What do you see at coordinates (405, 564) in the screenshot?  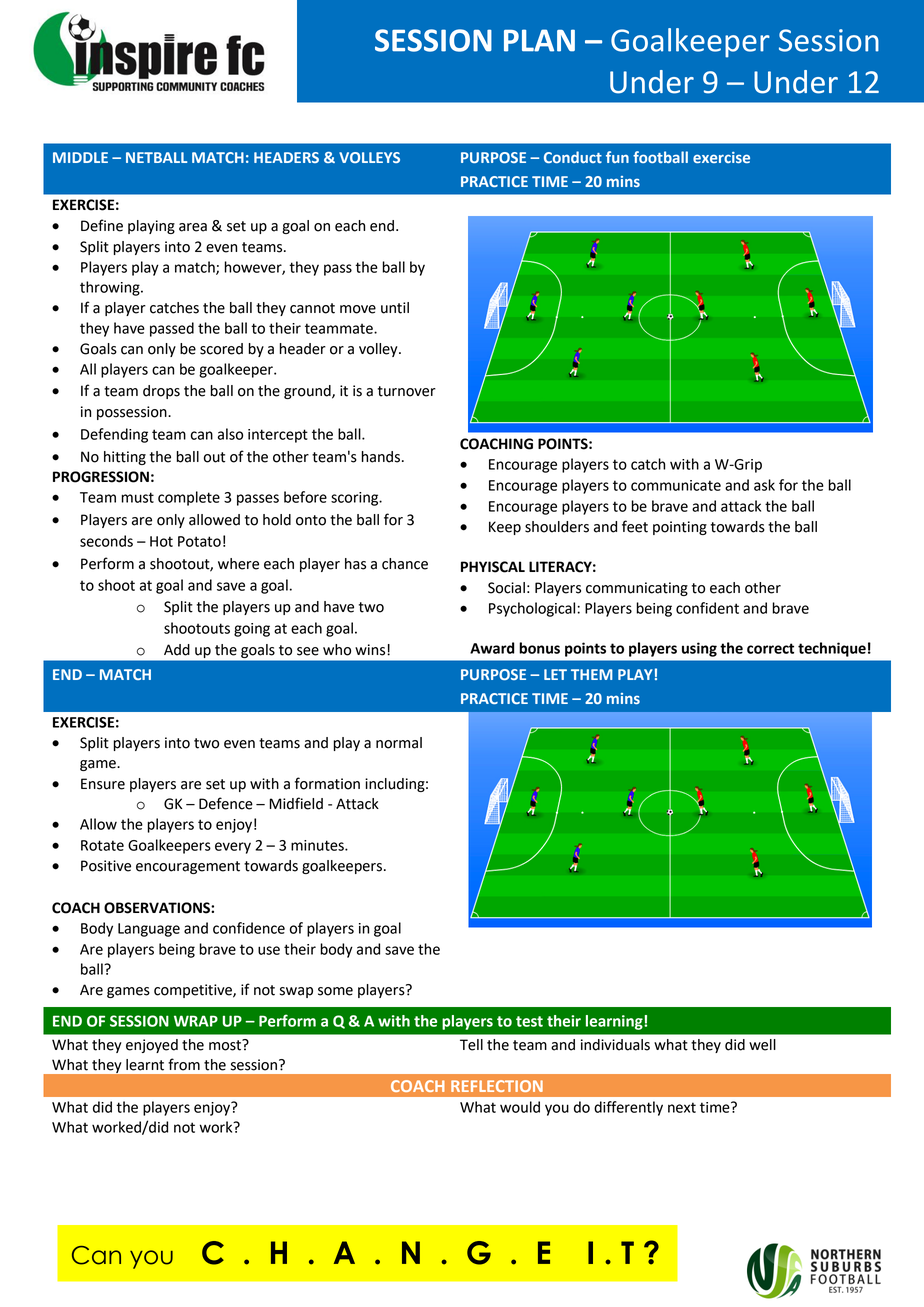 I see `chance` at bounding box center [405, 564].
